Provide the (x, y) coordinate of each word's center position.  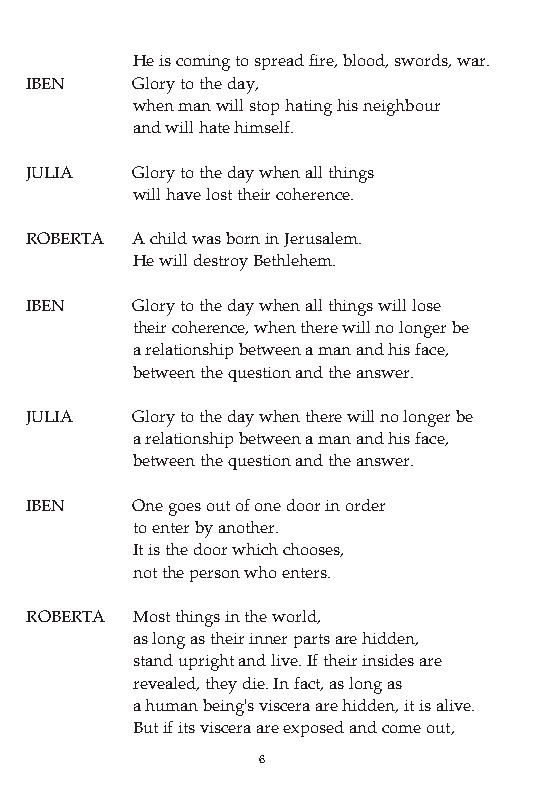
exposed (313, 729)
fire (323, 61)
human (171, 705)
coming (203, 63)
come (401, 729)
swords (422, 61)
